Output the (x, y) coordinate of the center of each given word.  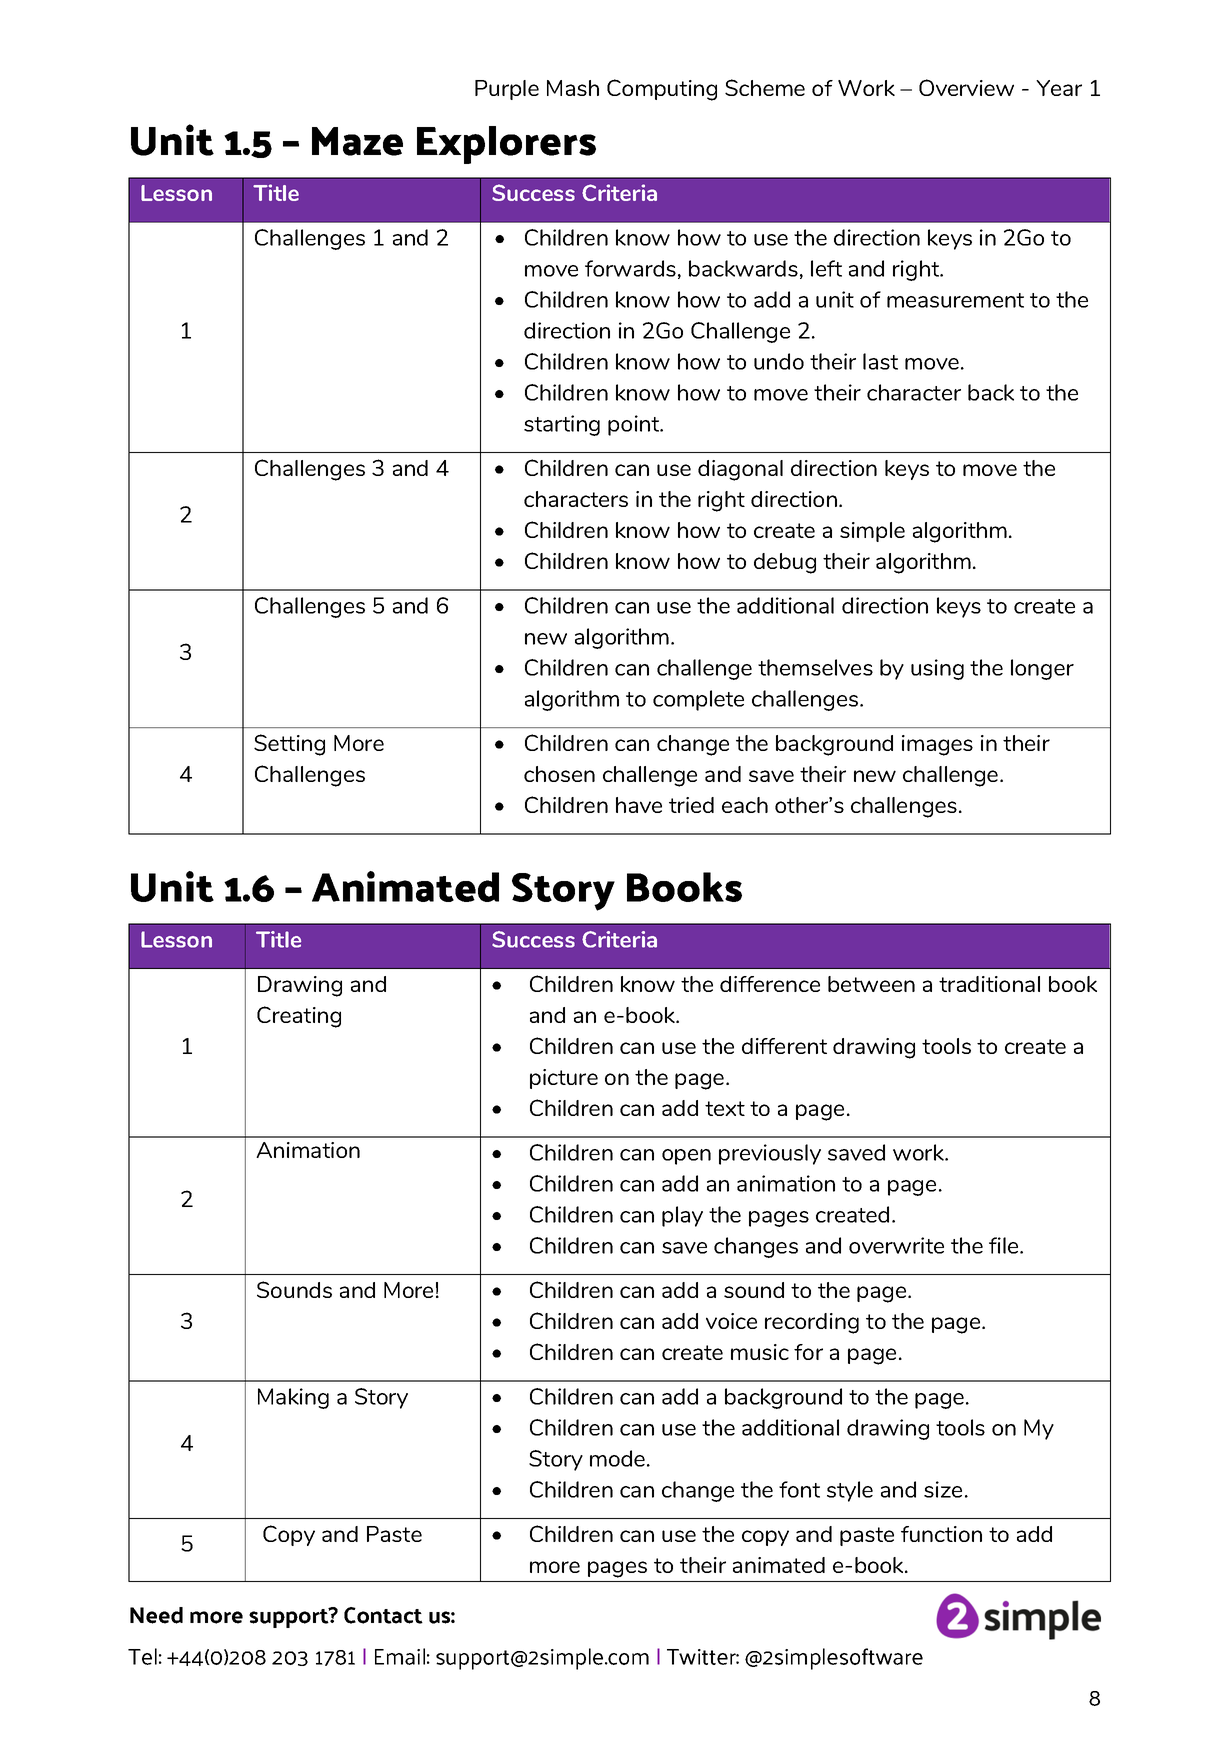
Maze (357, 141)
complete (698, 700)
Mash (573, 88)
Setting (289, 745)
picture (564, 1079)
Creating (299, 1017)
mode (617, 1458)
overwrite (896, 1245)
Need (156, 1615)
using (937, 669)
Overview (966, 87)
